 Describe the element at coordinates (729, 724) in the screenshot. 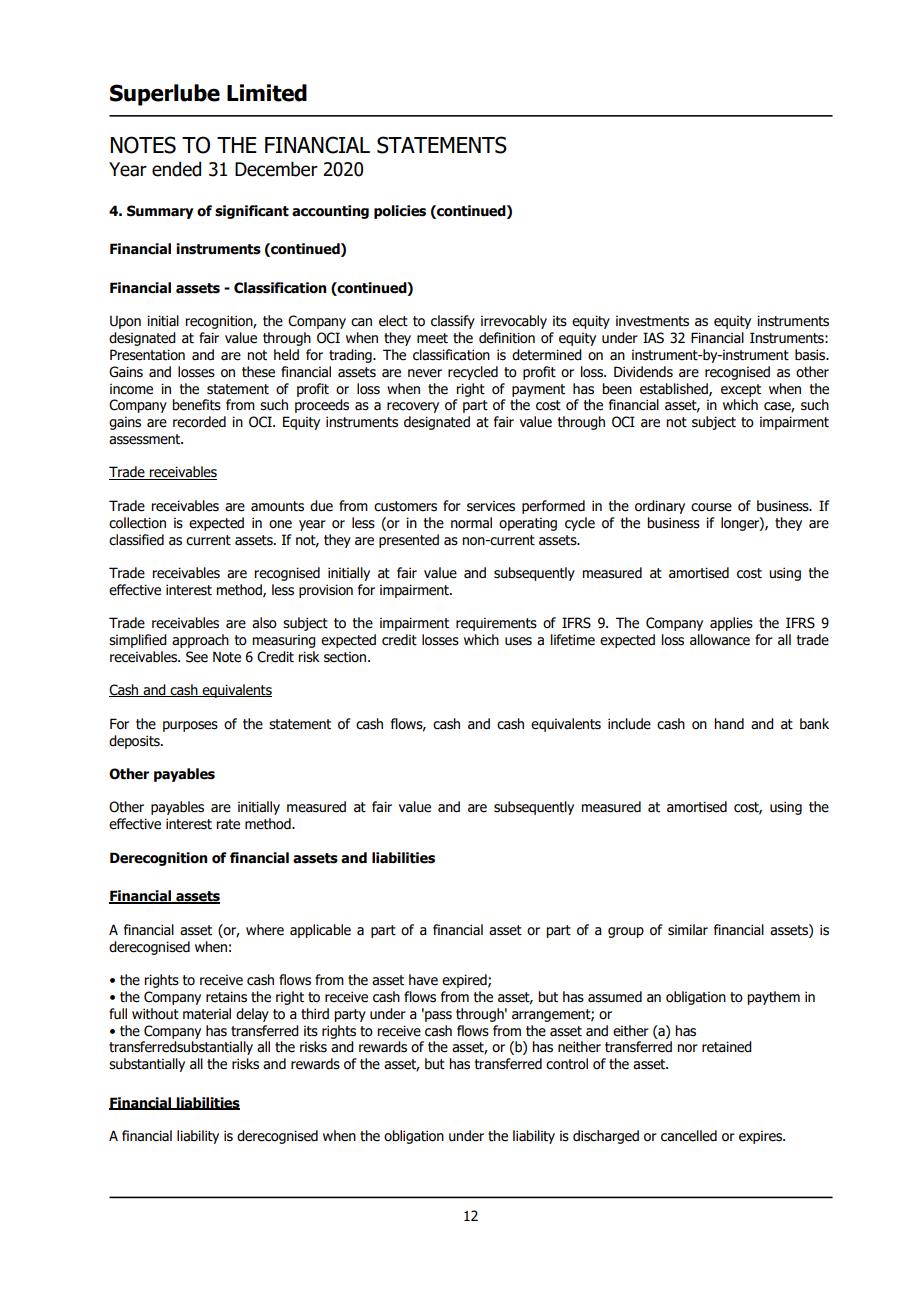

I see `hand` at that location.
